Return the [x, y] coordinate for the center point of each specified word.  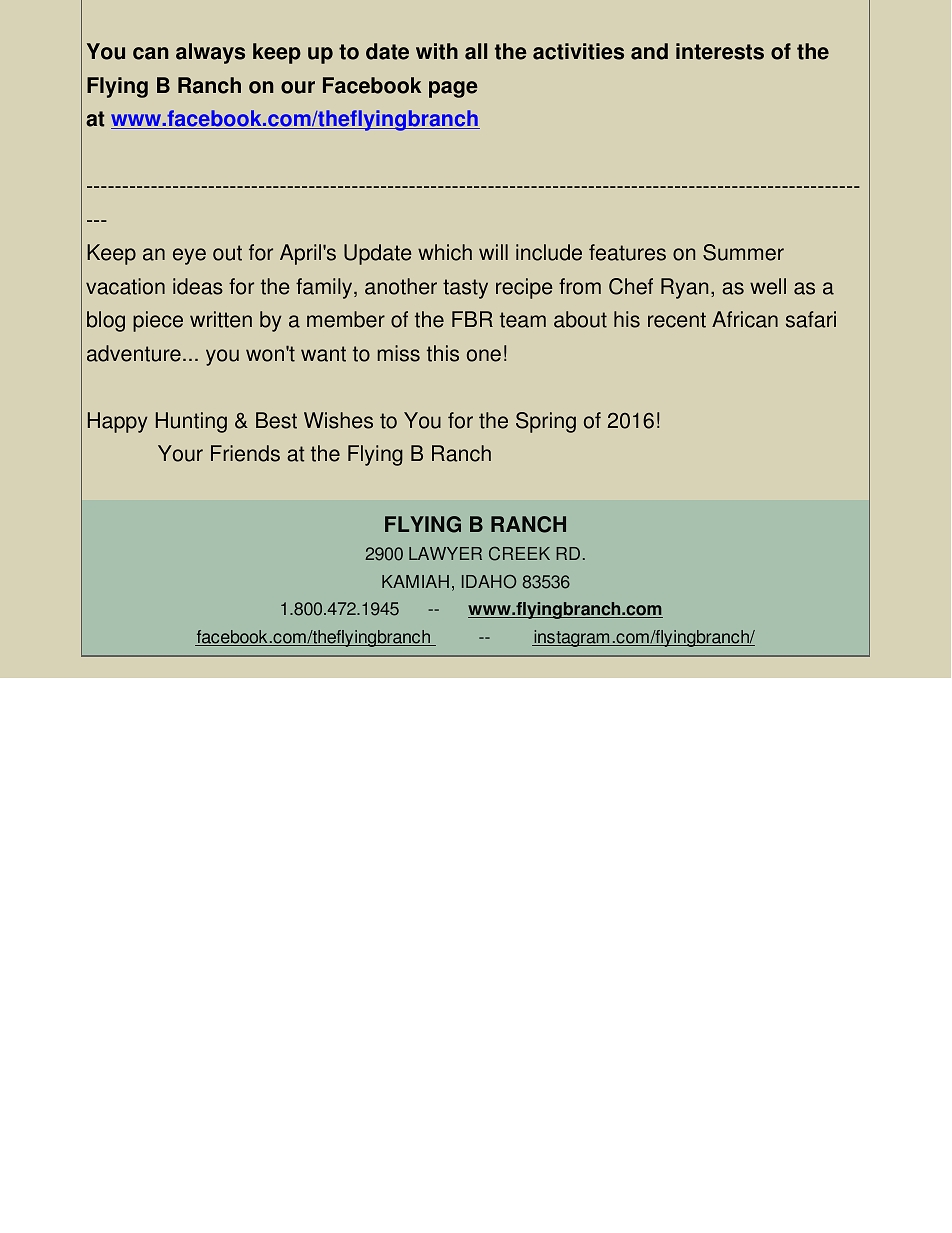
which [445, 252]
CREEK [519, 554]
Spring [546, 422]
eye [189, 256]
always [210, 53]
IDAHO [489, 582]
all [476, 51]
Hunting [191, 422]
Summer [743, 252]
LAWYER [445, 553]
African [745, 319]
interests [720, 51]
